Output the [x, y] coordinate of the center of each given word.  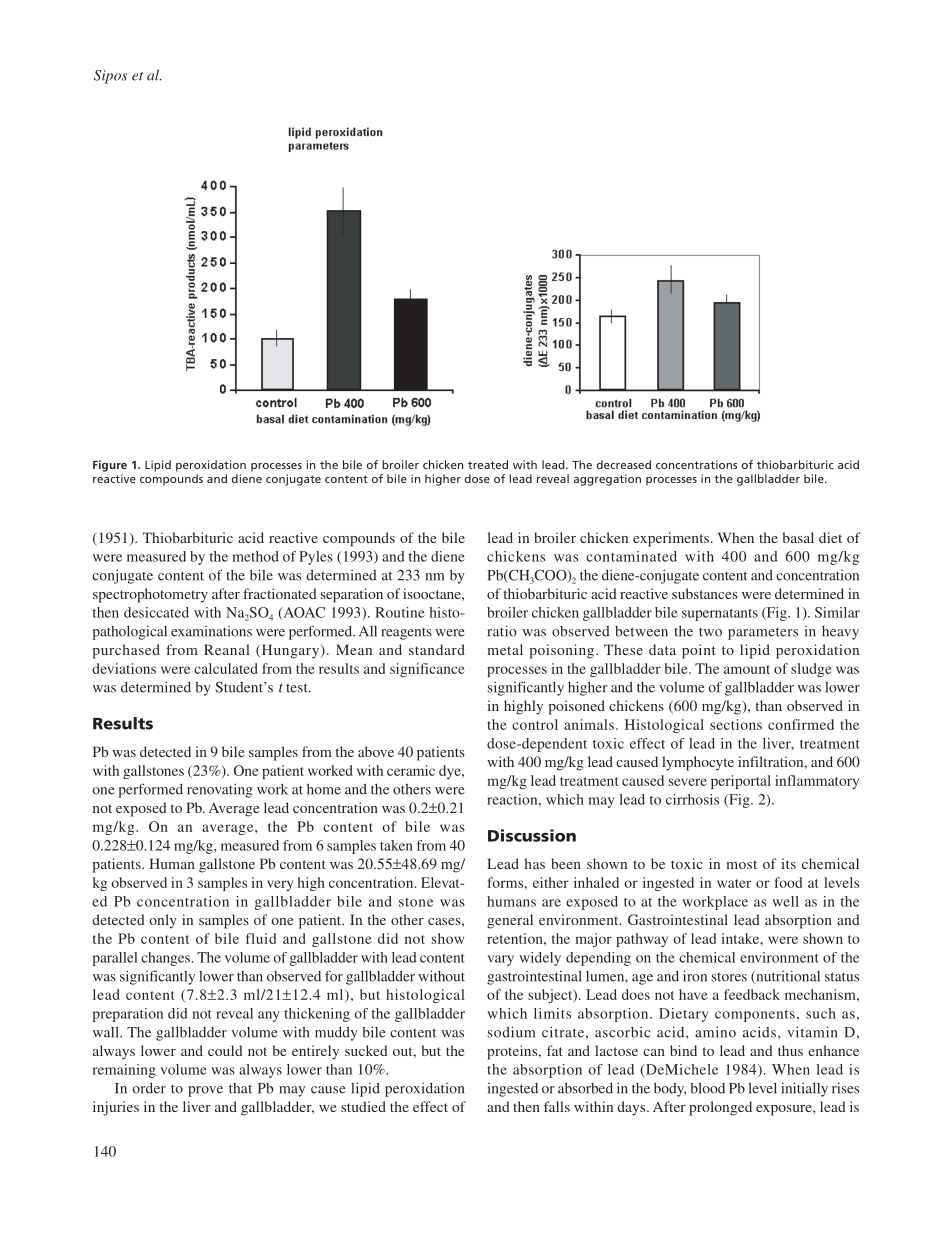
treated [488, 464]
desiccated [156, 612]
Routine [400, 612]
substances [705, 593]
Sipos [110, 77]
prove [205, 1091]
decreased [624, 464]
